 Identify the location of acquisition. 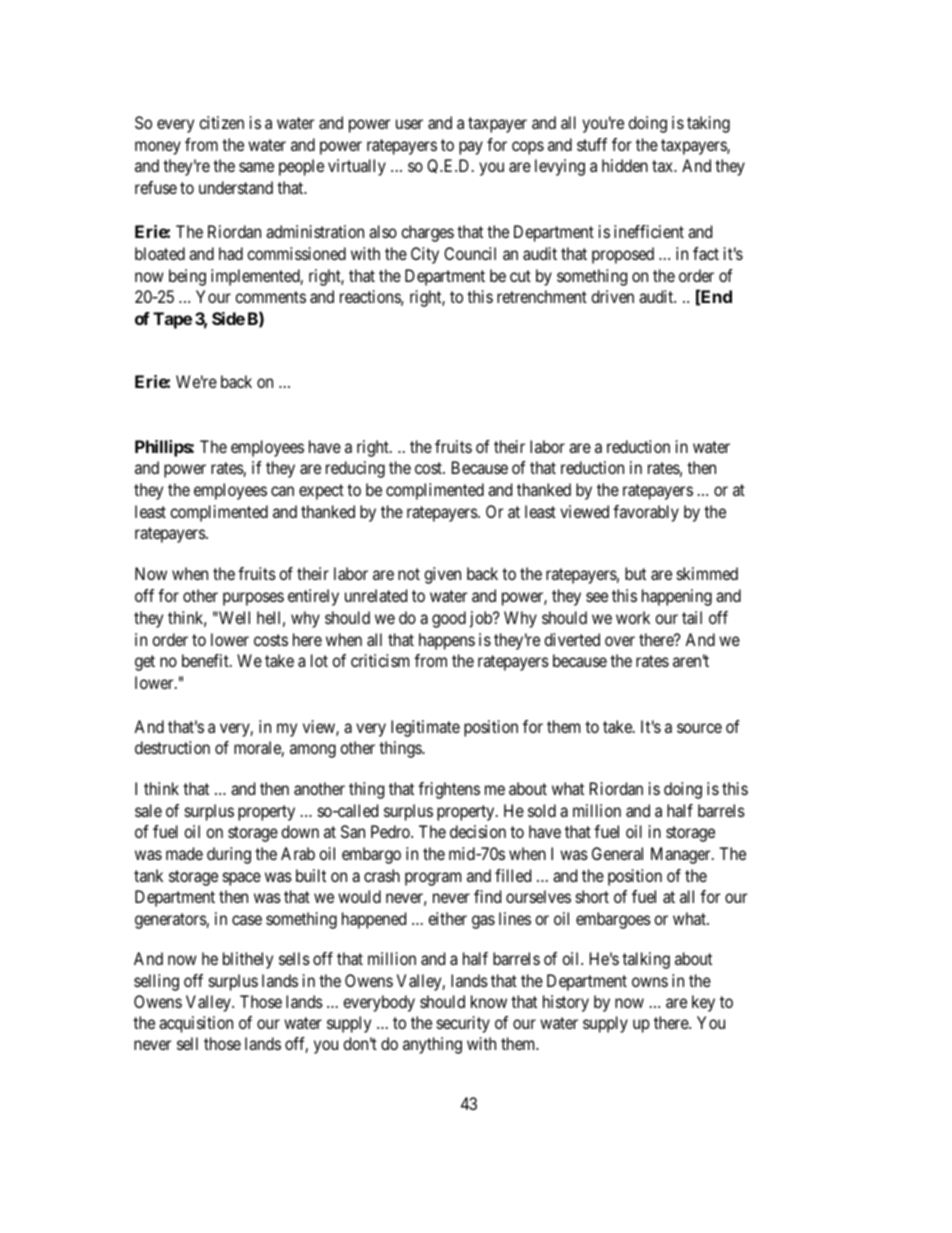
(196, 1024).
